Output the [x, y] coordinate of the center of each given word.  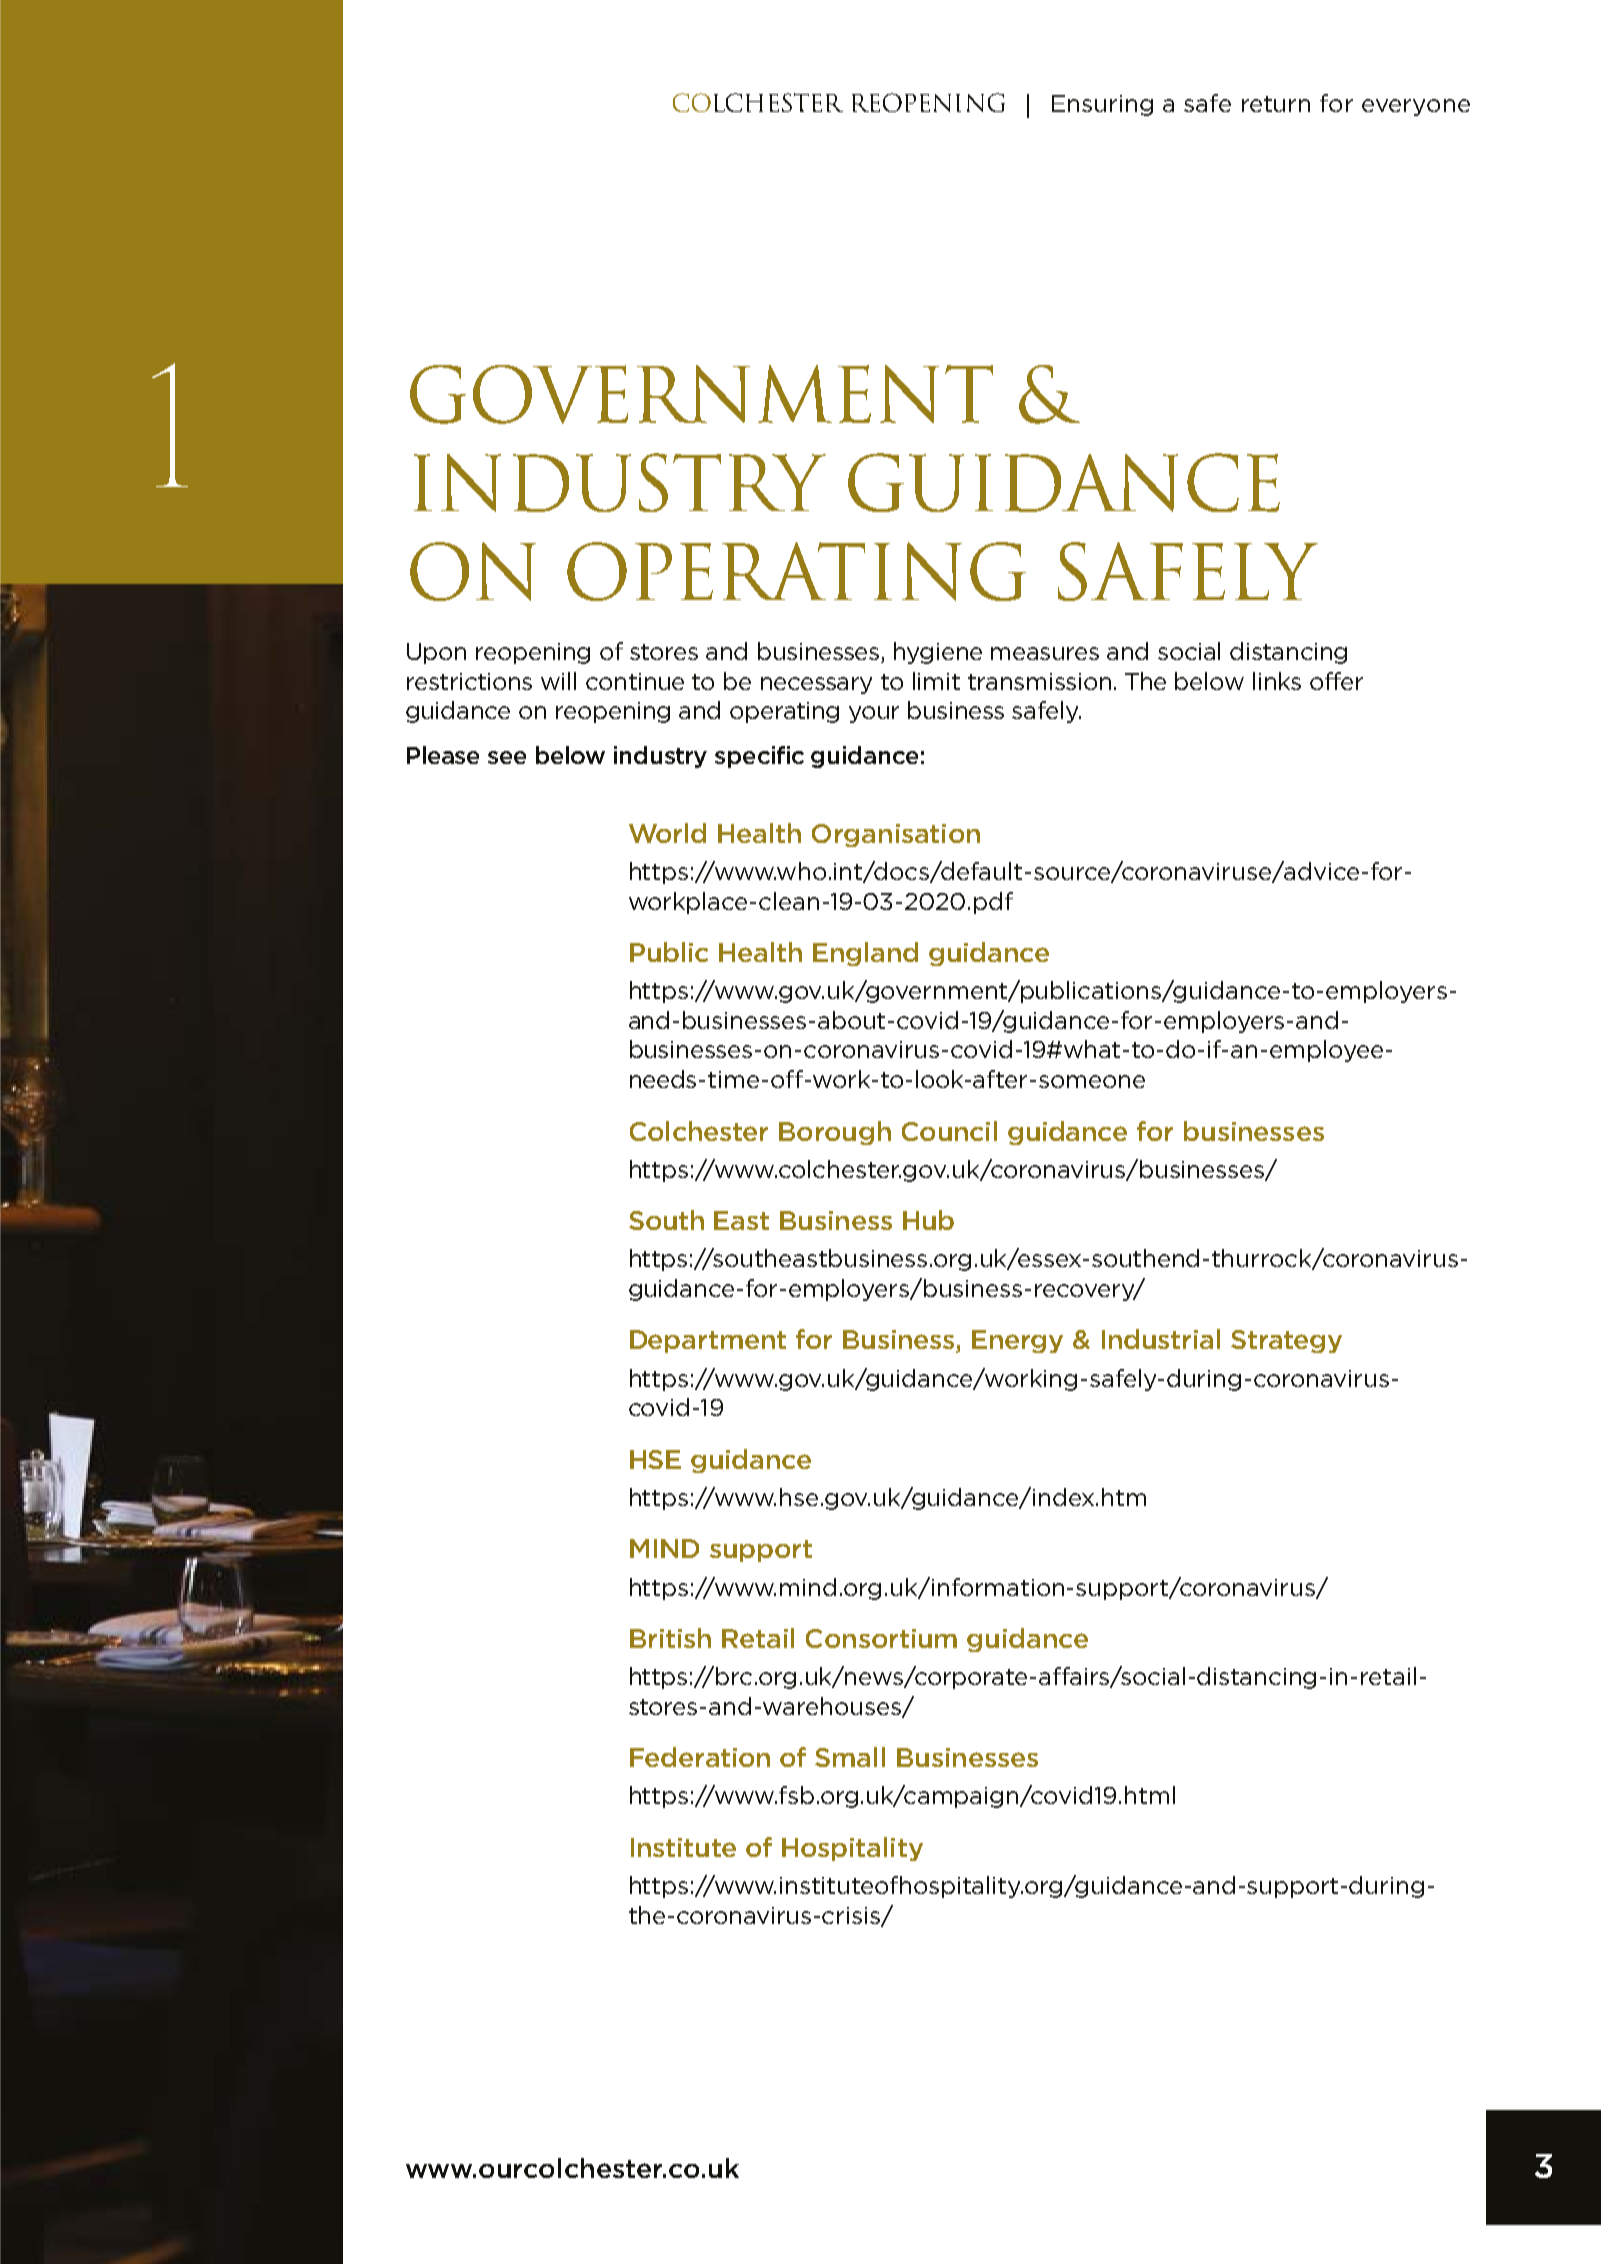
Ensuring [1102, 105]
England [865, 954]
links [1277, 681]
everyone [1416, 107]
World [667, 833]
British [670, 1638]
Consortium [881, 1638]
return [1276, 104]
